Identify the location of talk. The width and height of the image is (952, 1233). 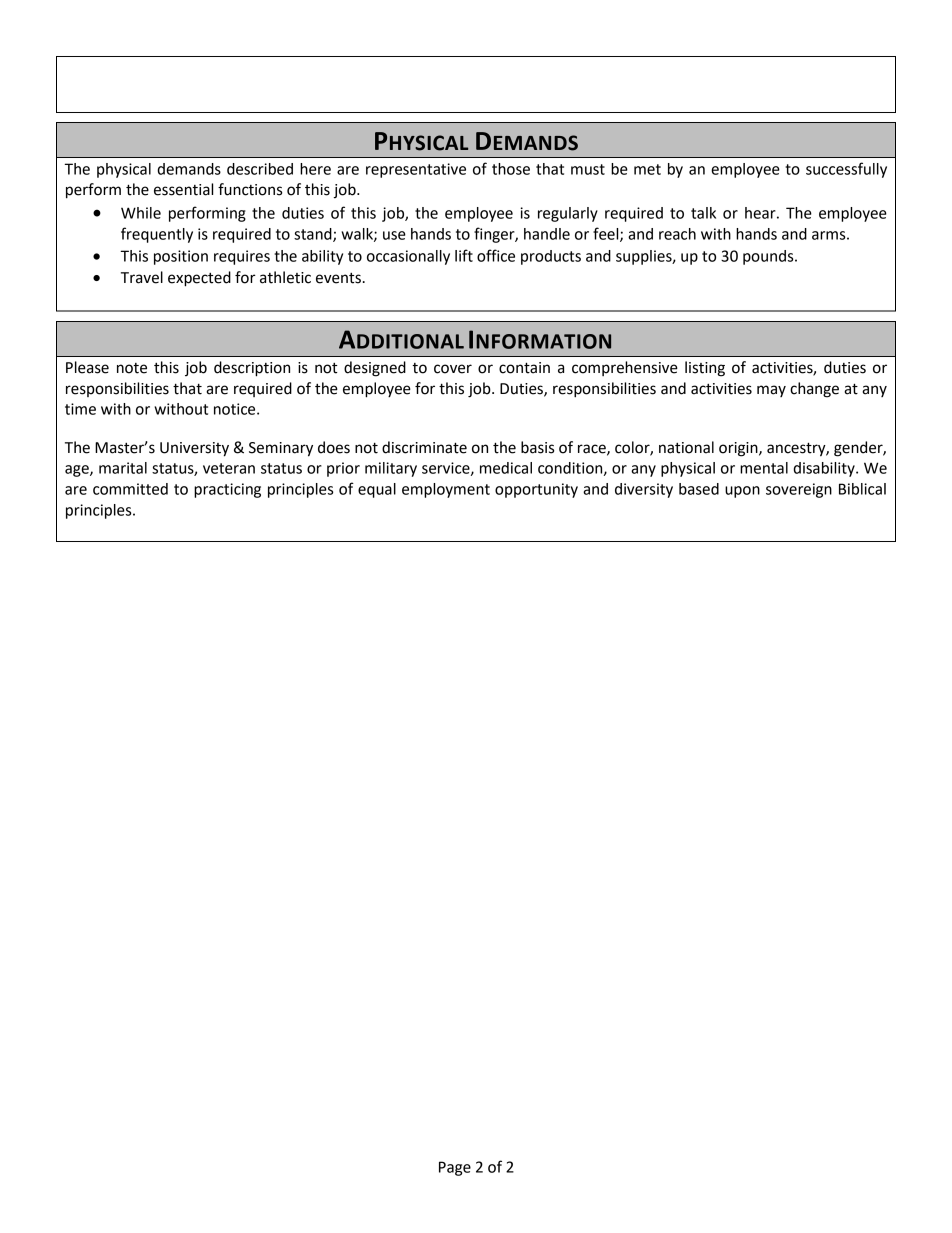
(703, 213).
